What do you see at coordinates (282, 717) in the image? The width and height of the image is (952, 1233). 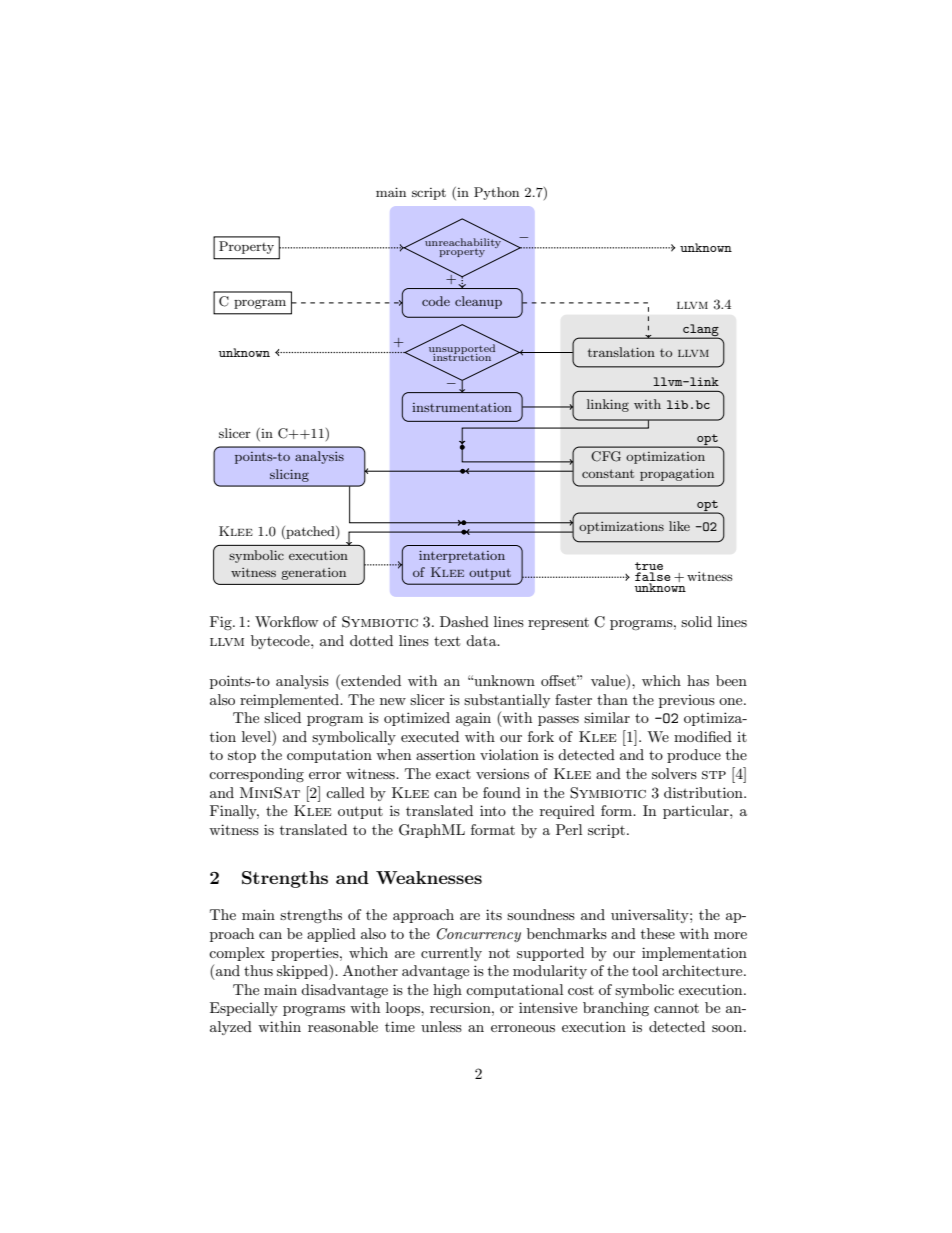 I see `sliced` at bounding box center [282, 717].
